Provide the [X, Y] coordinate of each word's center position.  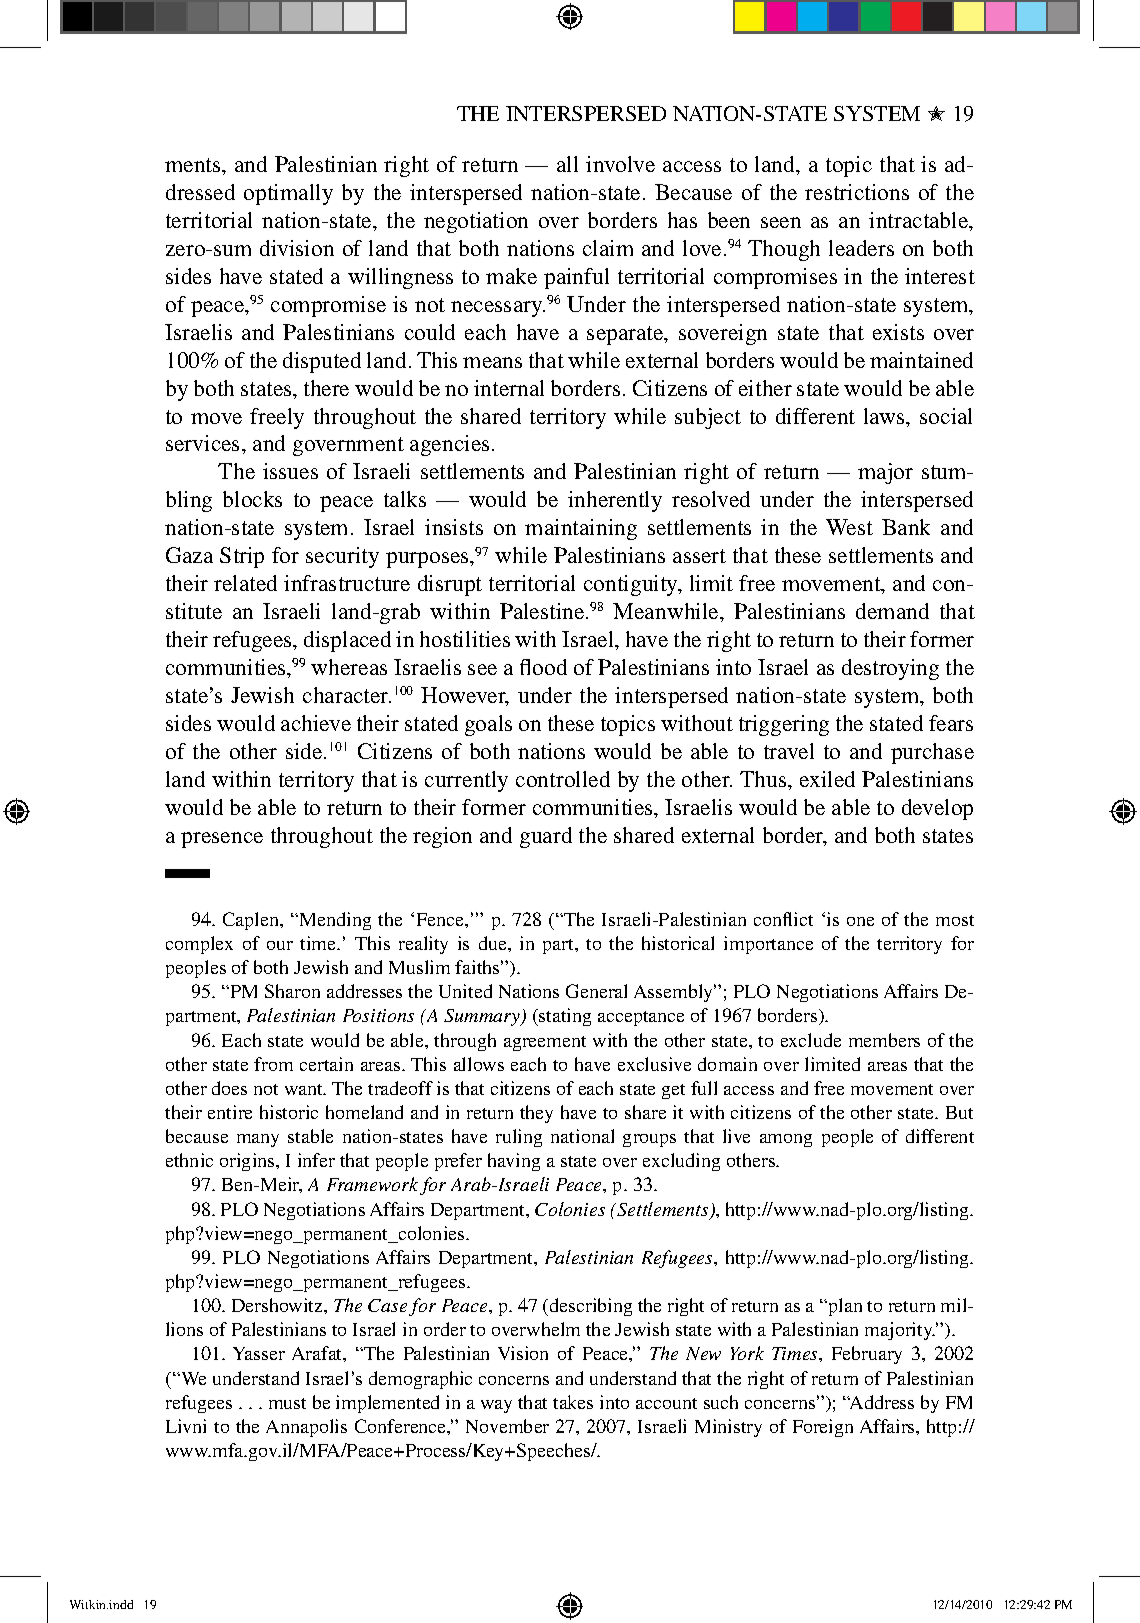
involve [620, 164]
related [245, 583]
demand [892, 611]
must [287, 1403]
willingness [400, 278]
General [596, 991]
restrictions [857, 192]
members [884, 1040]
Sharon [292, 991]
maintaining [581, 529]
